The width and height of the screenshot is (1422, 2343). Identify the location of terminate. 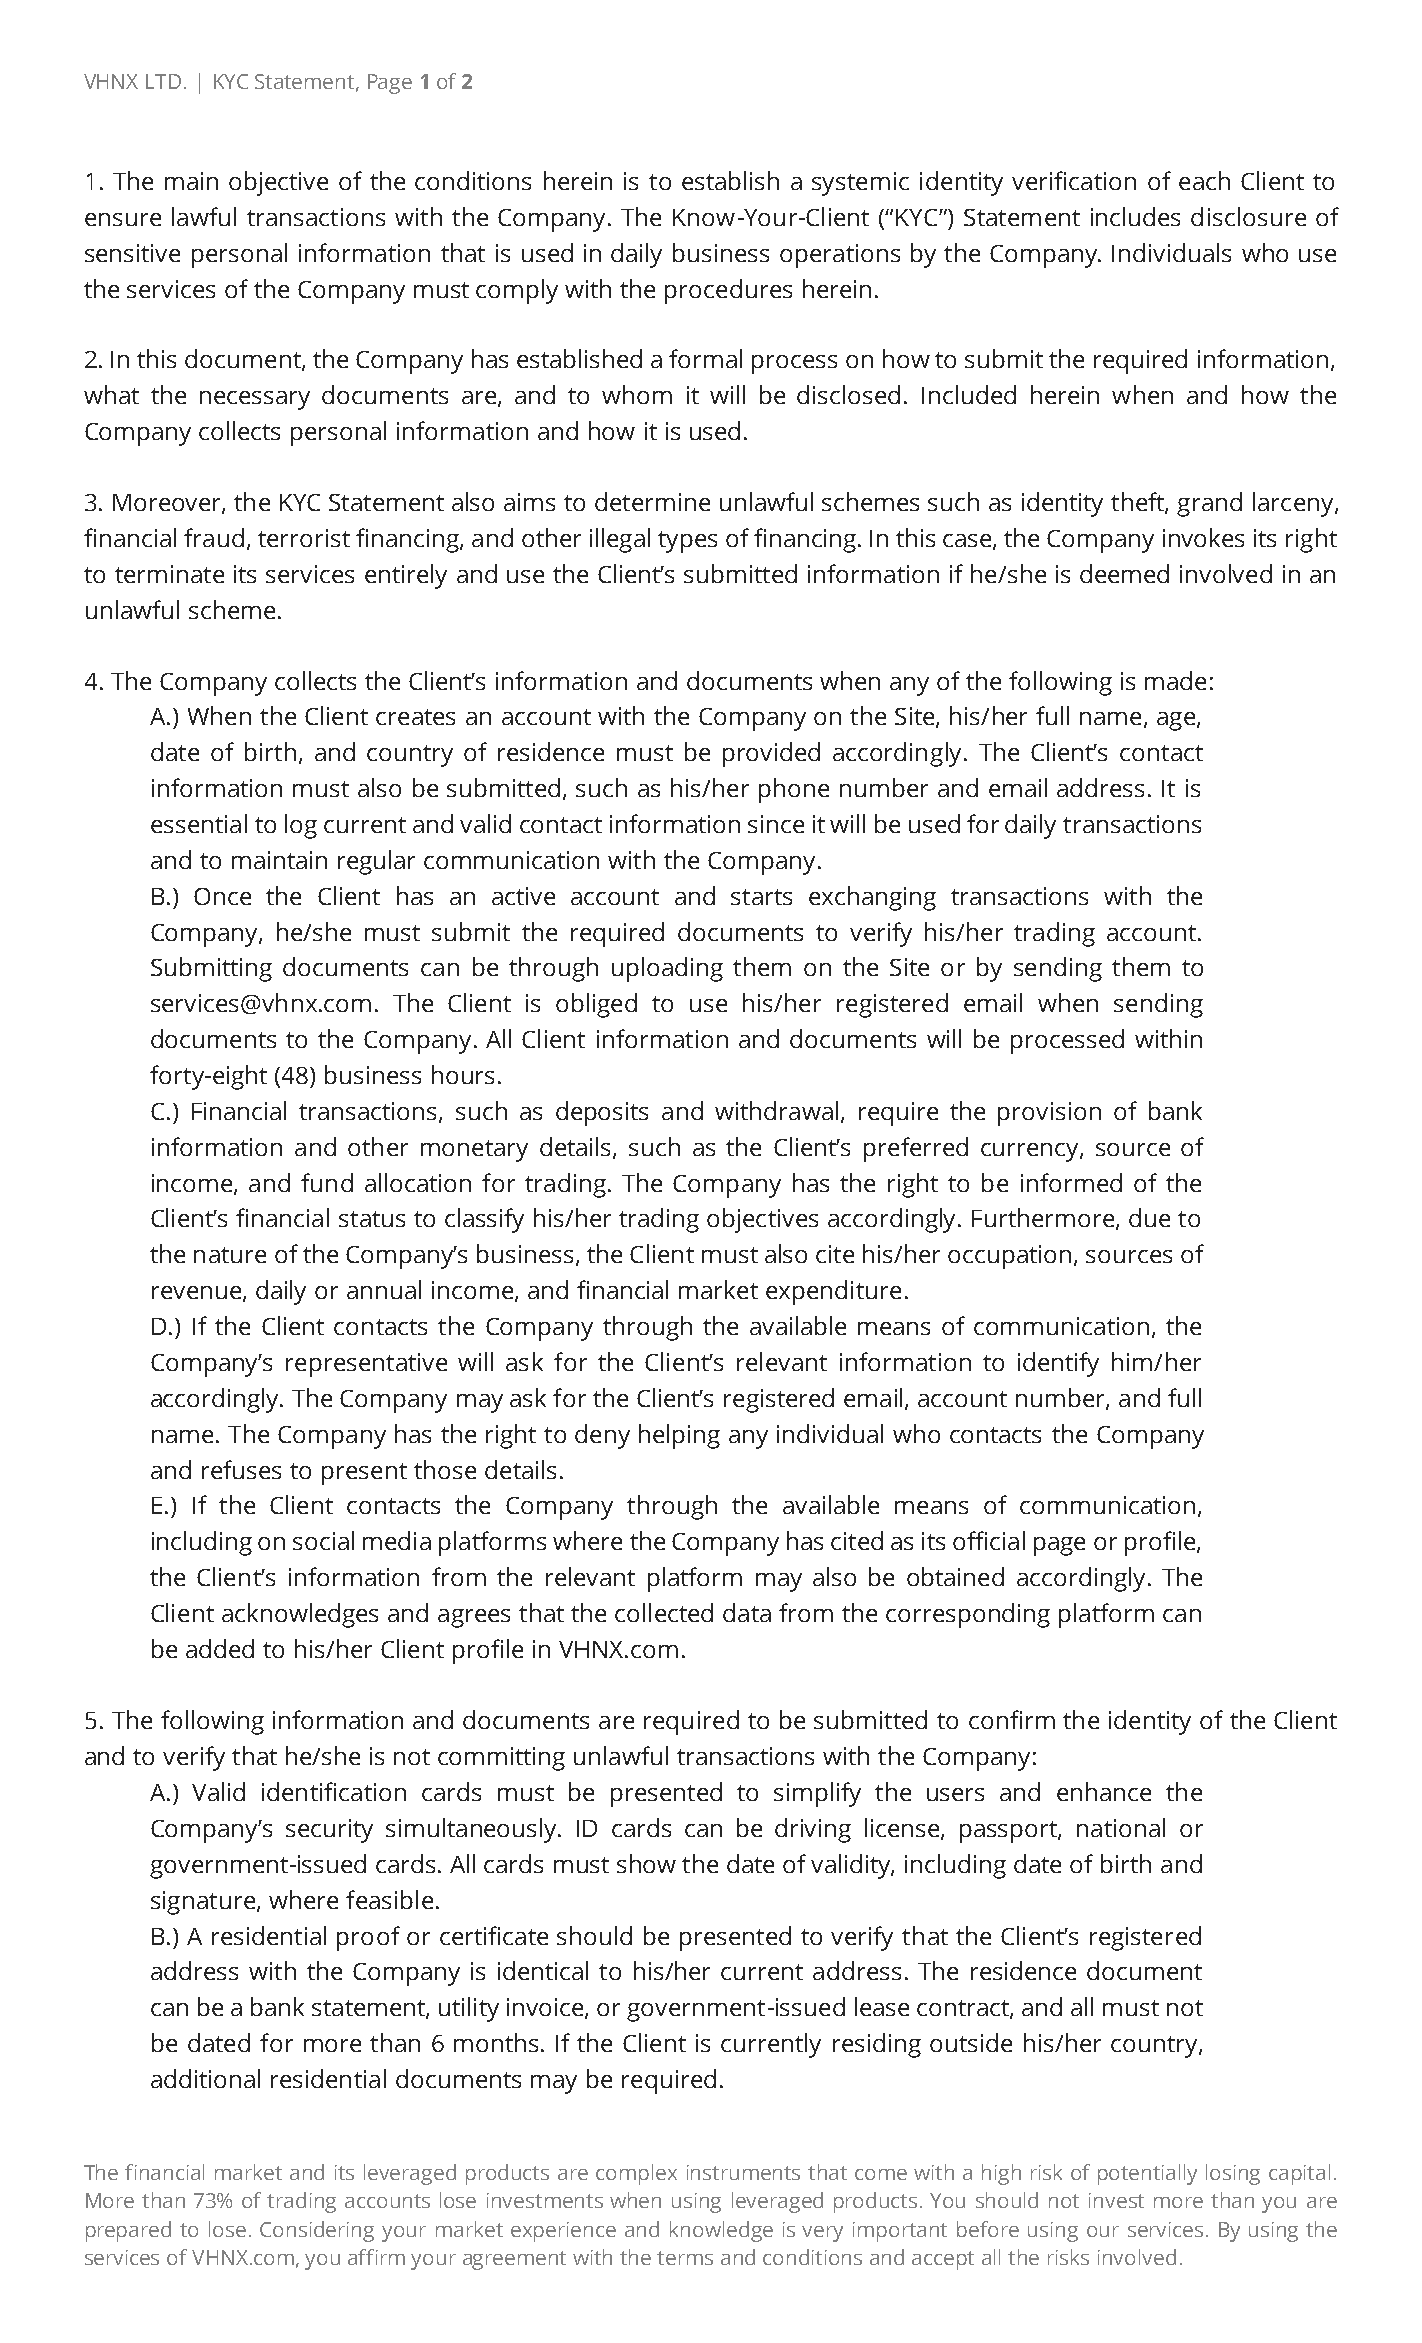
(169, 574).
